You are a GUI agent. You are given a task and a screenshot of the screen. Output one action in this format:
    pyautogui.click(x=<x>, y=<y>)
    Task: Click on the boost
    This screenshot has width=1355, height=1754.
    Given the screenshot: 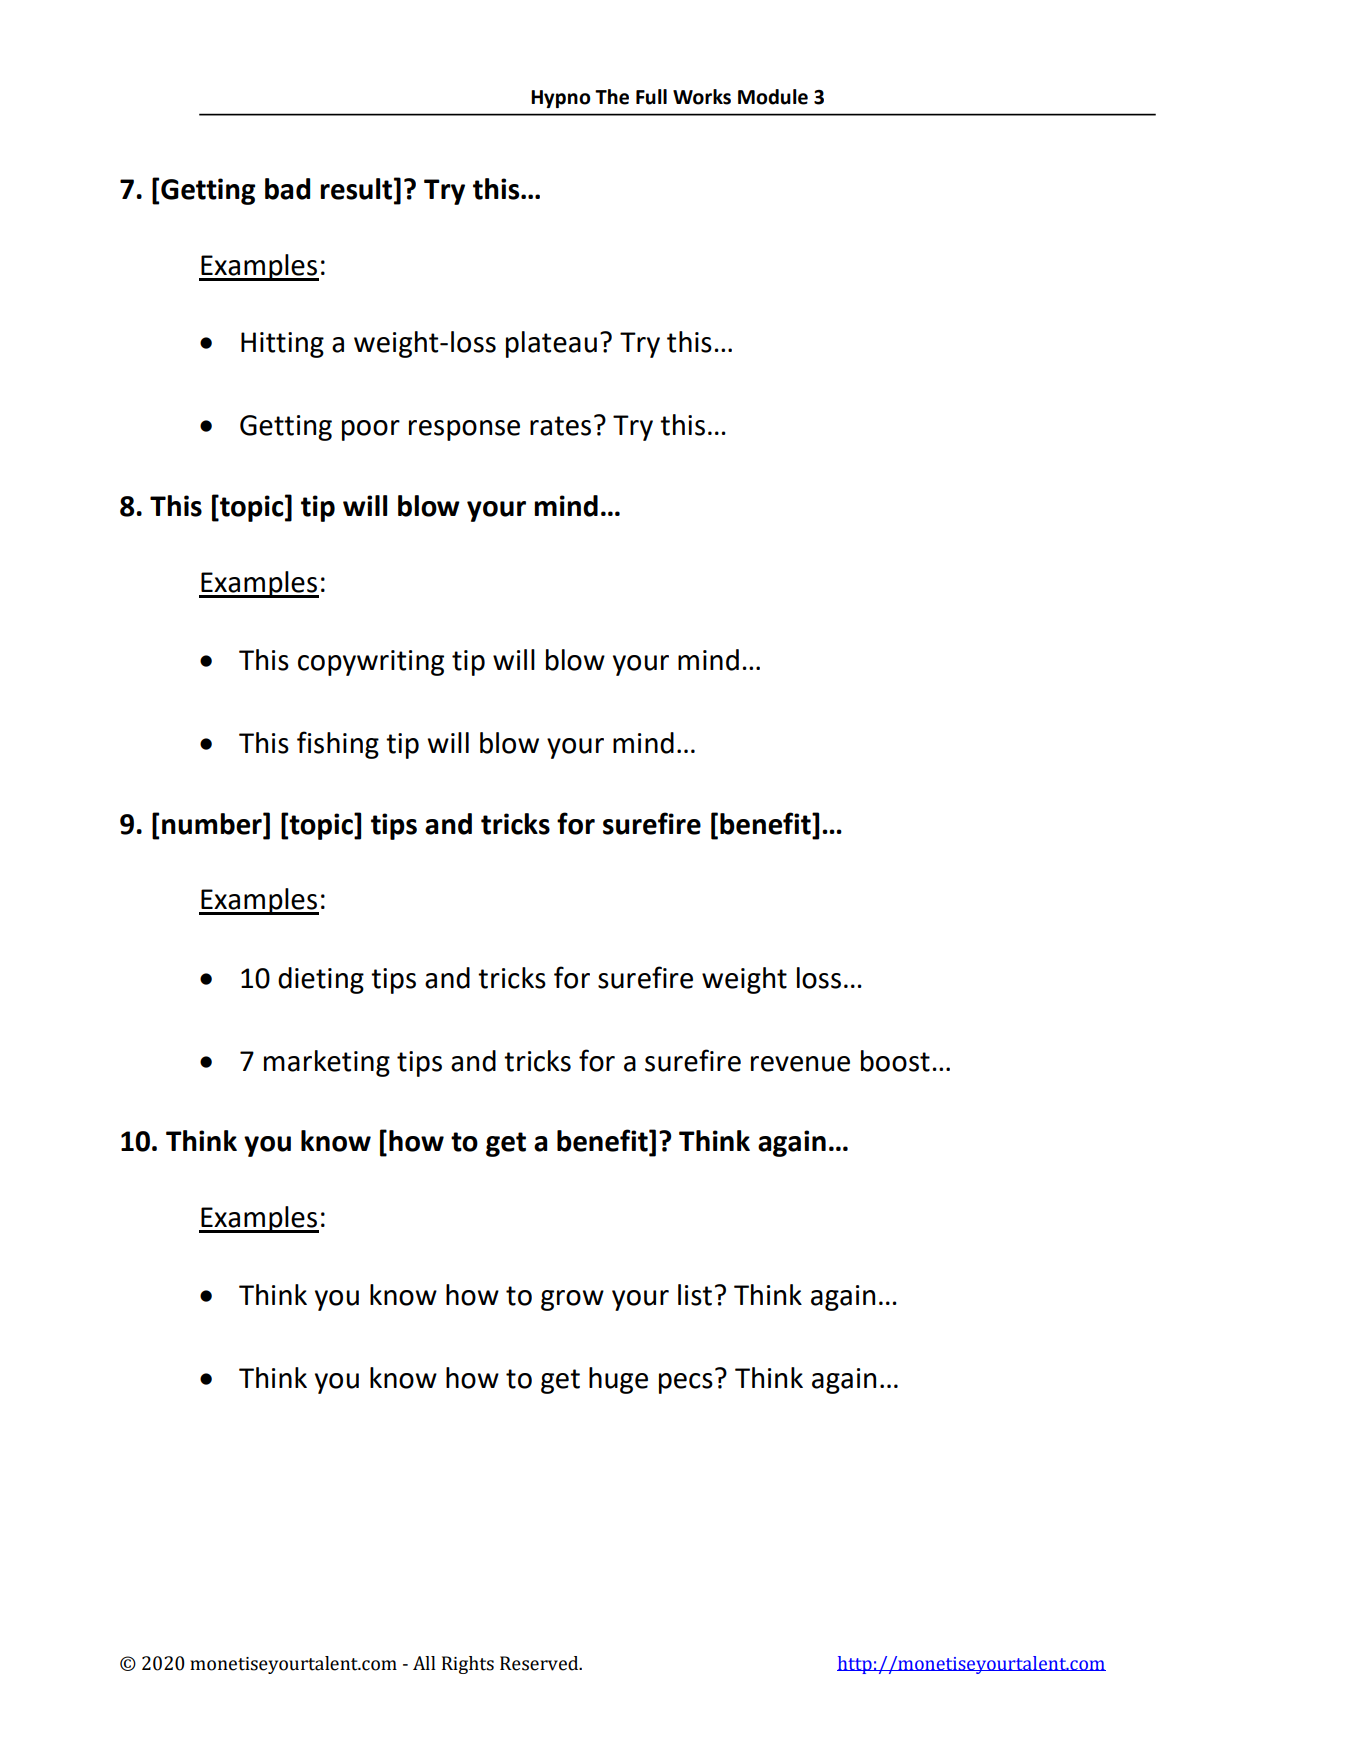 What is the action you would take?
    pyautogui.click(x=895, y=1061)
